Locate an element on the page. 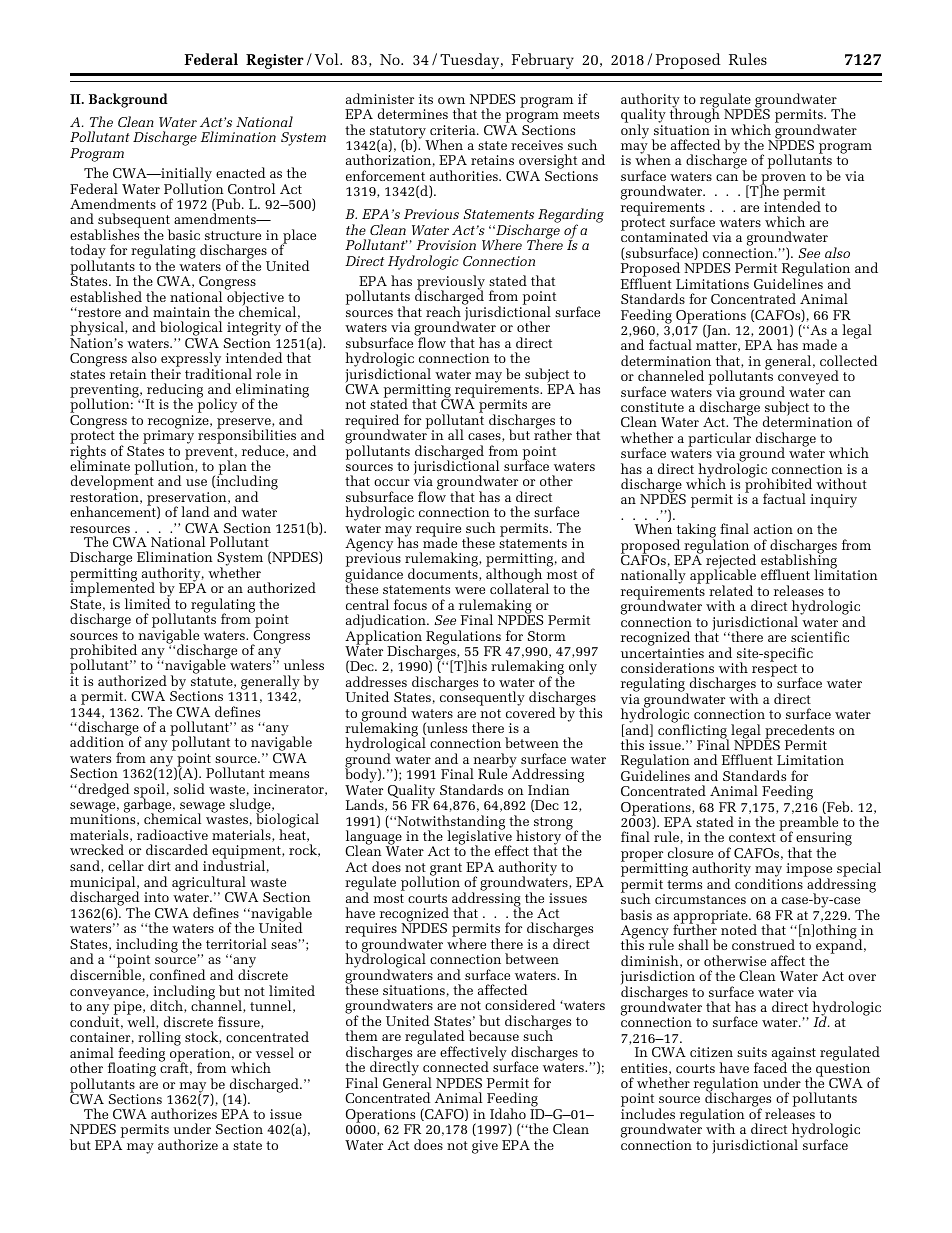  floating is located at coordinates (132, 1069).
